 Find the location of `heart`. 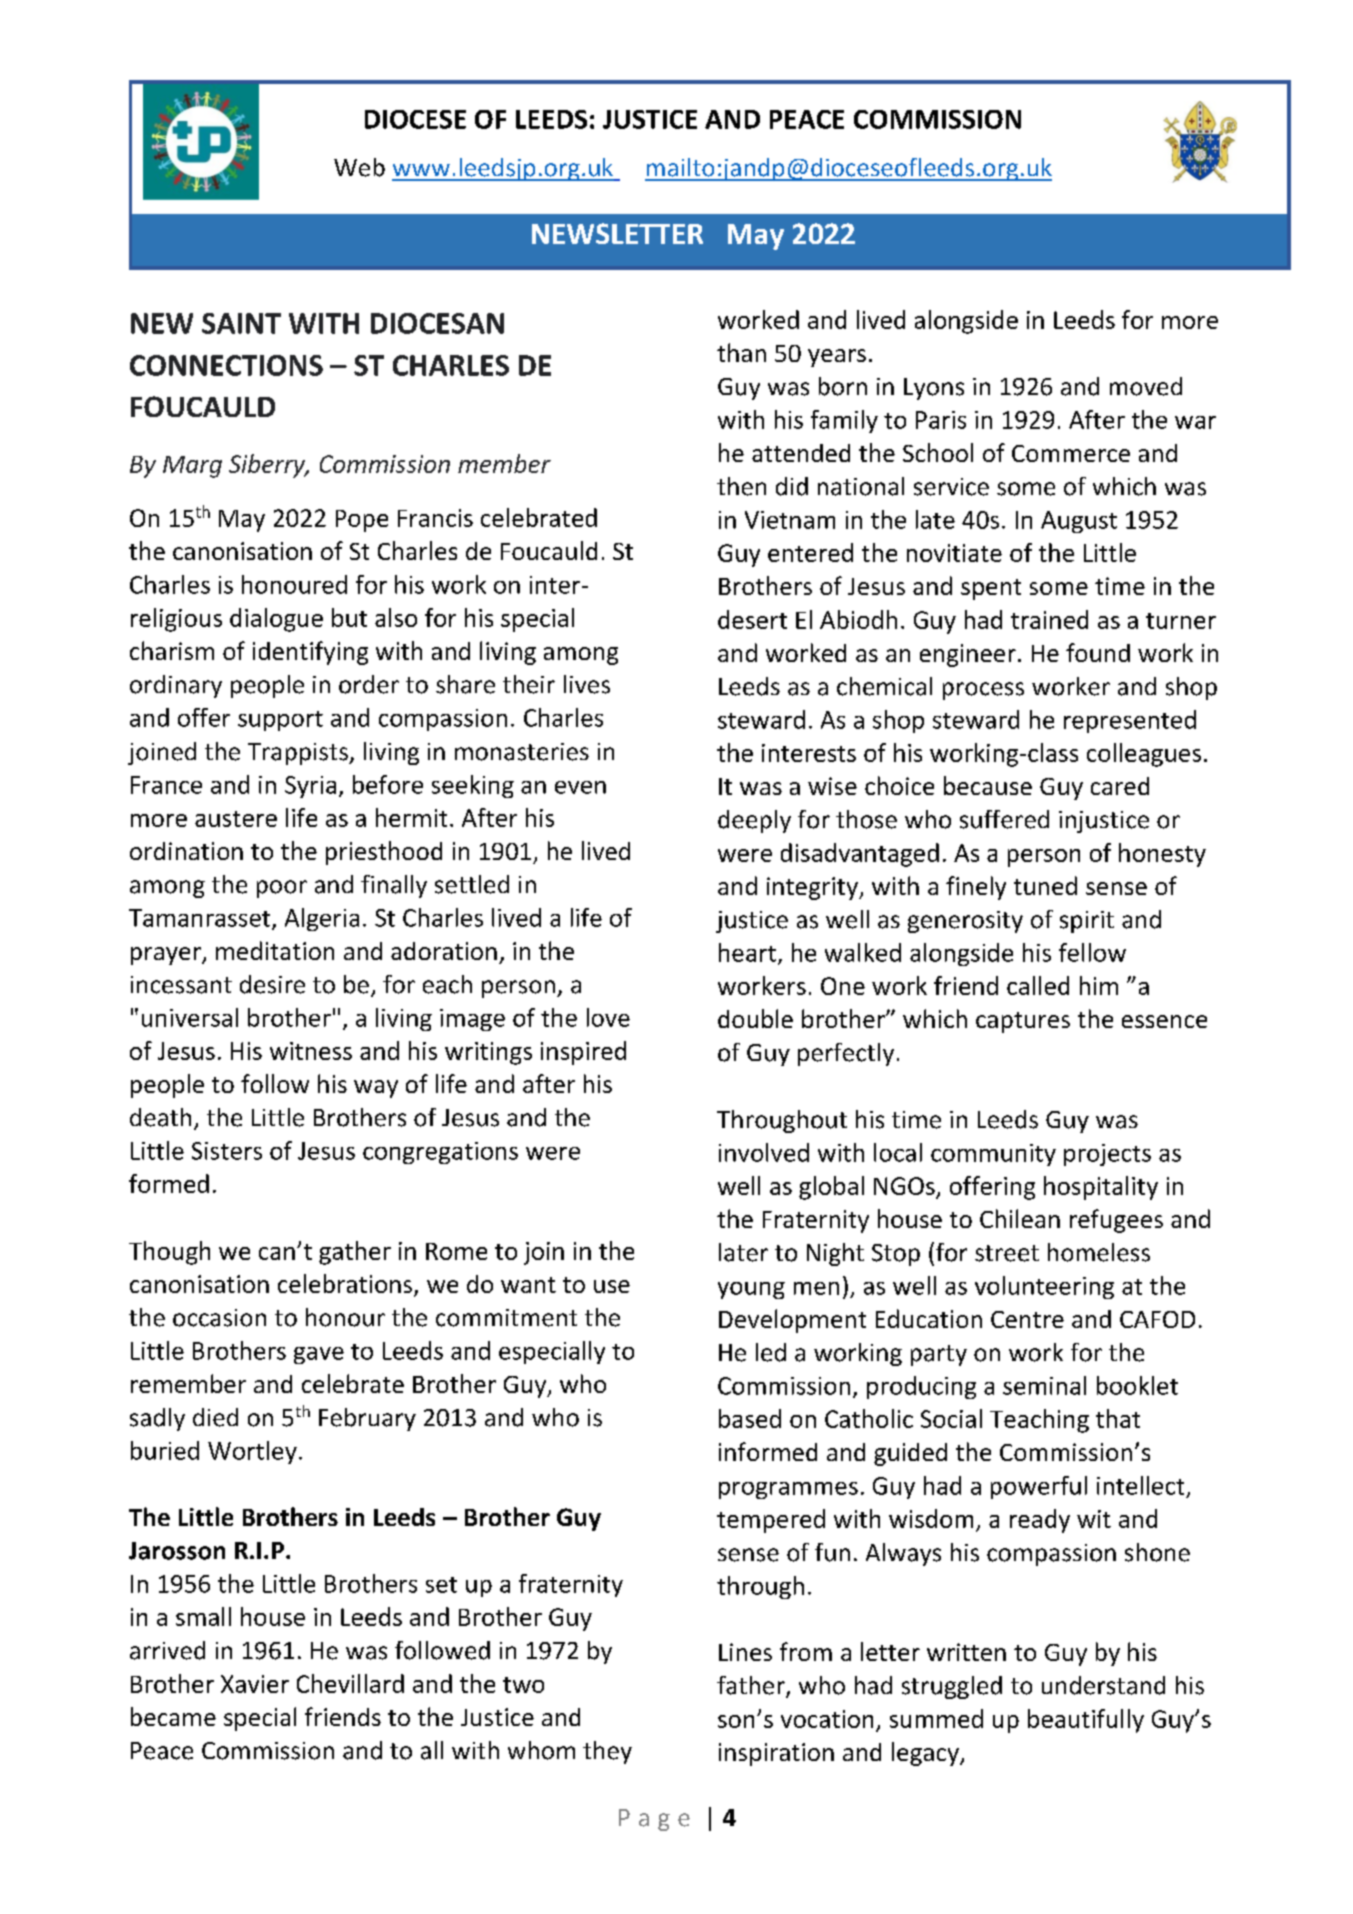

heart is located at coordinates (747, 952).
